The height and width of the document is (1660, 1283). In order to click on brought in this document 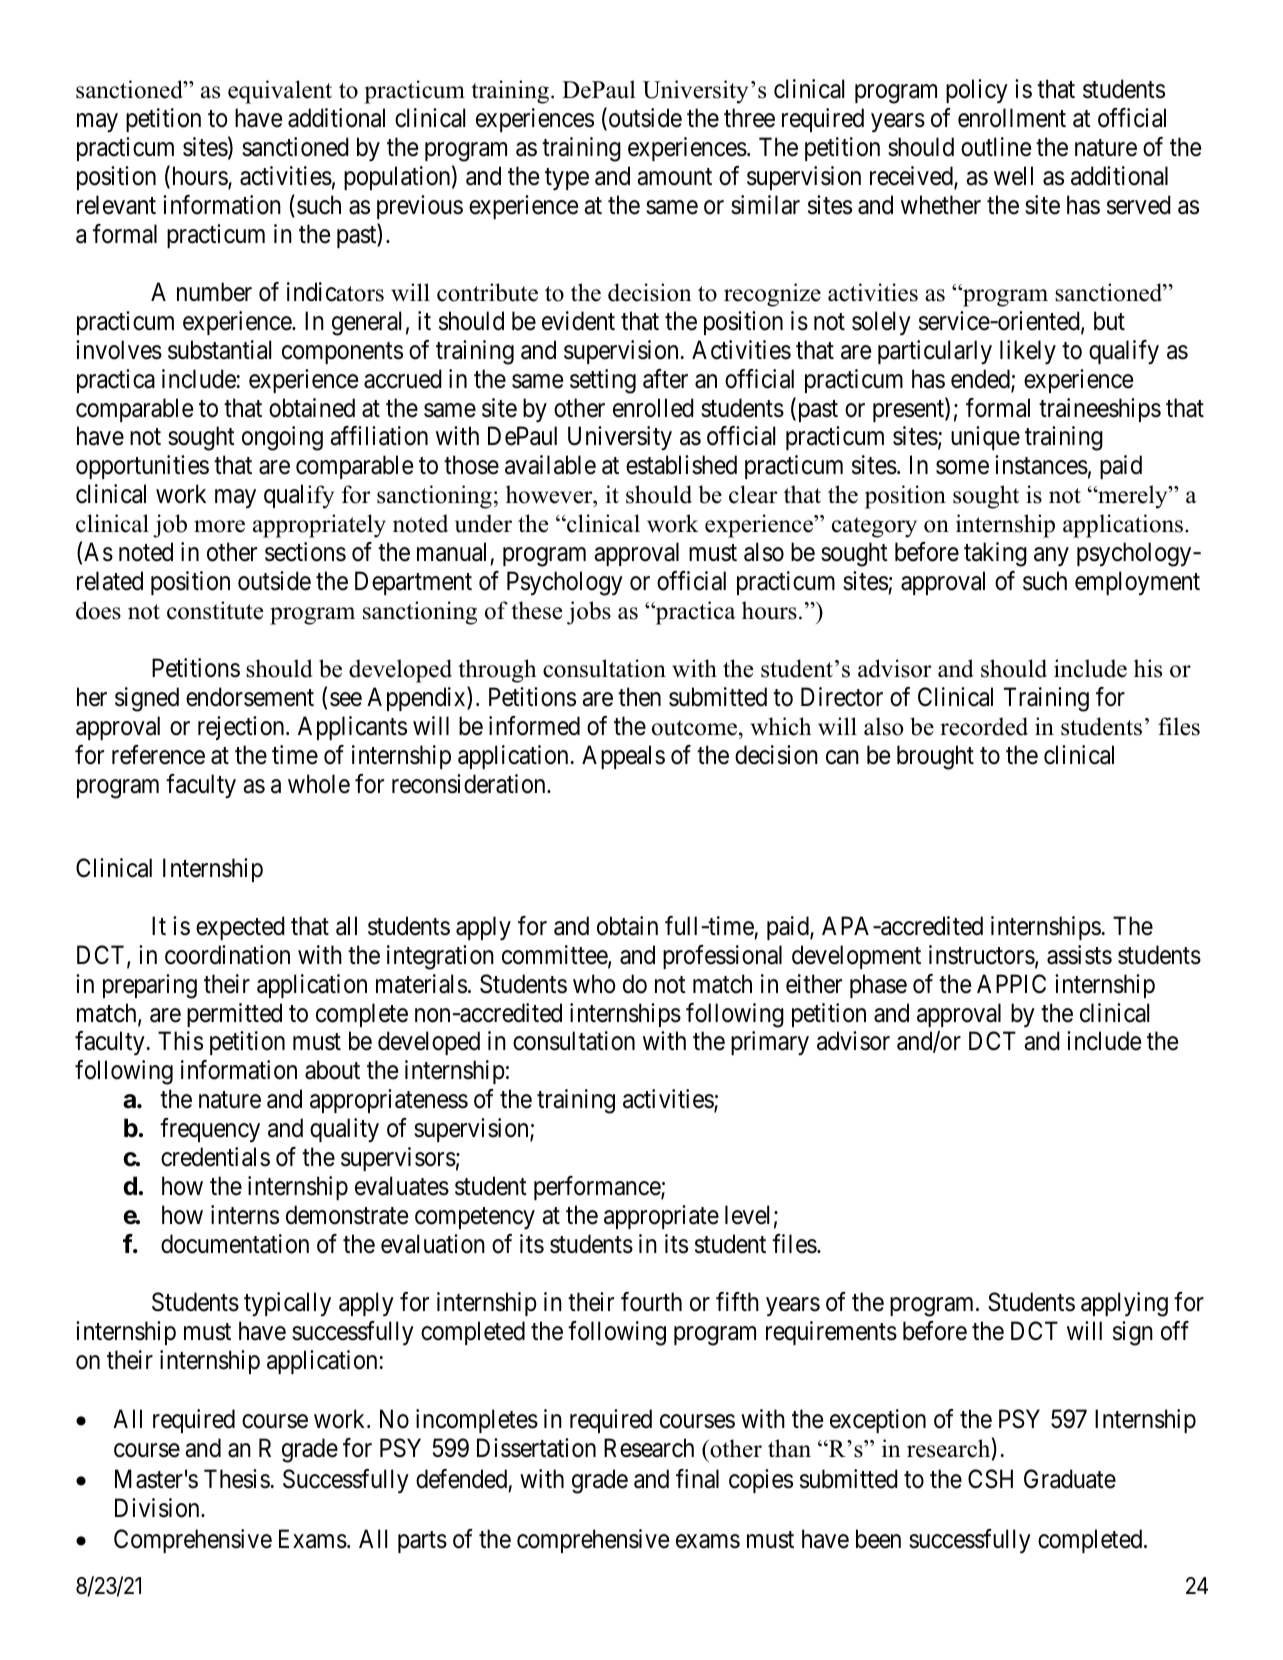, I will do `click(935, 757)`.
